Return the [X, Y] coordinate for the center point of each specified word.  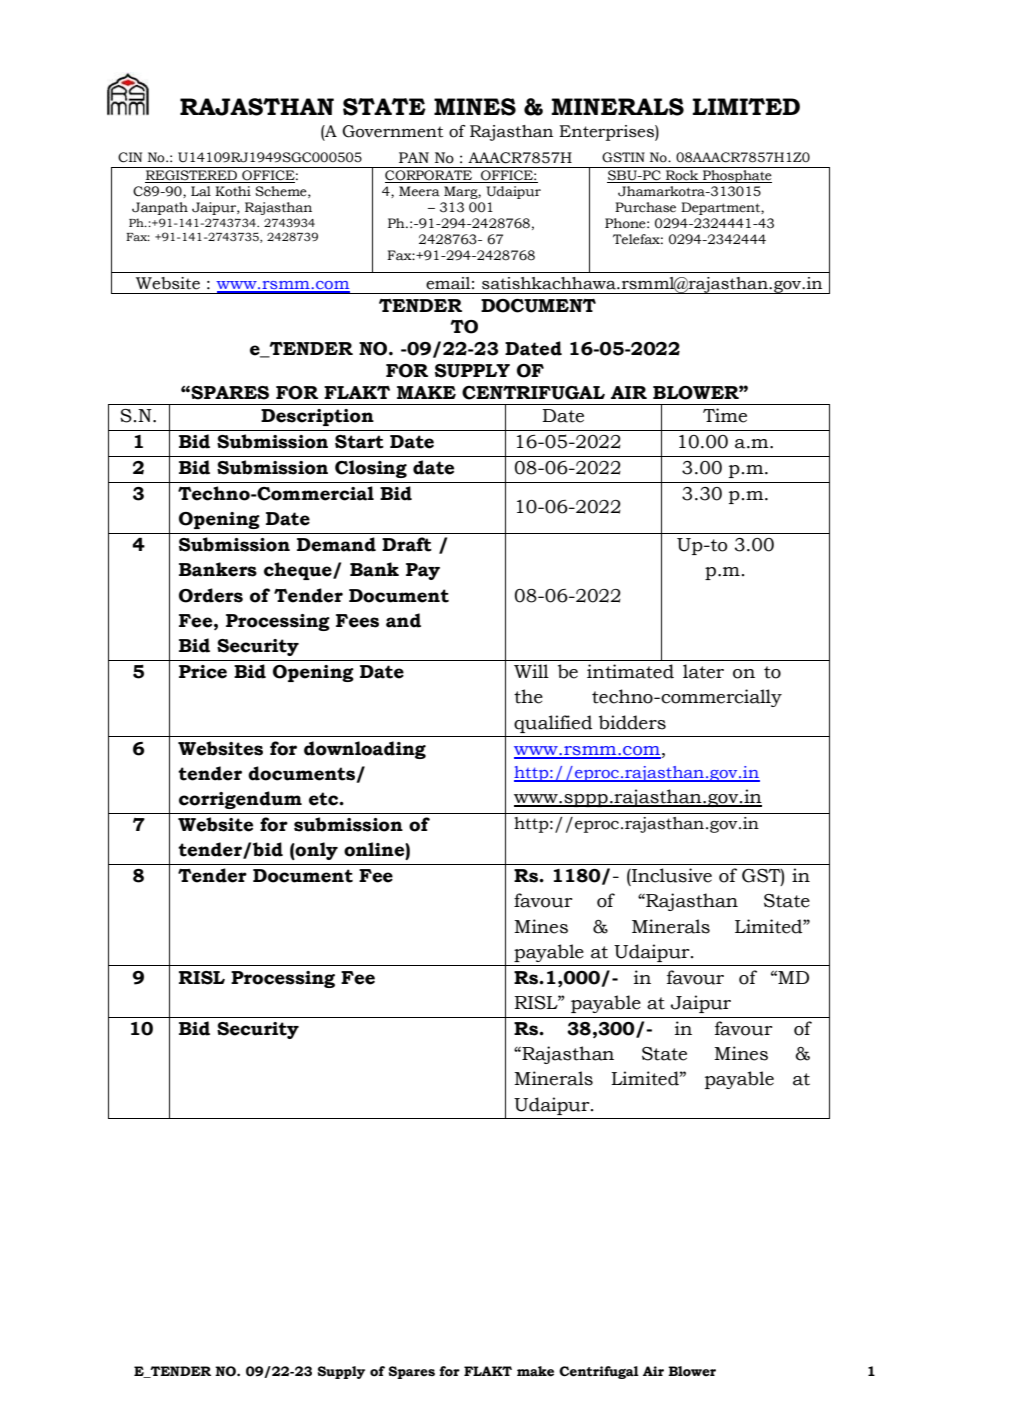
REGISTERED [192, 176]
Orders [211, 595]
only [316, 851]
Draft [407, 544]
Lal [201, 191]
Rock [682, 176]
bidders [632, 722]
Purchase [645, 207]
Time [725, 415]
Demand [336, 544]
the [528, 696]
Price [203, 672]
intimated [630, 671]
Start [359, 442]
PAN [414, 157]
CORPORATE [429, 176]
